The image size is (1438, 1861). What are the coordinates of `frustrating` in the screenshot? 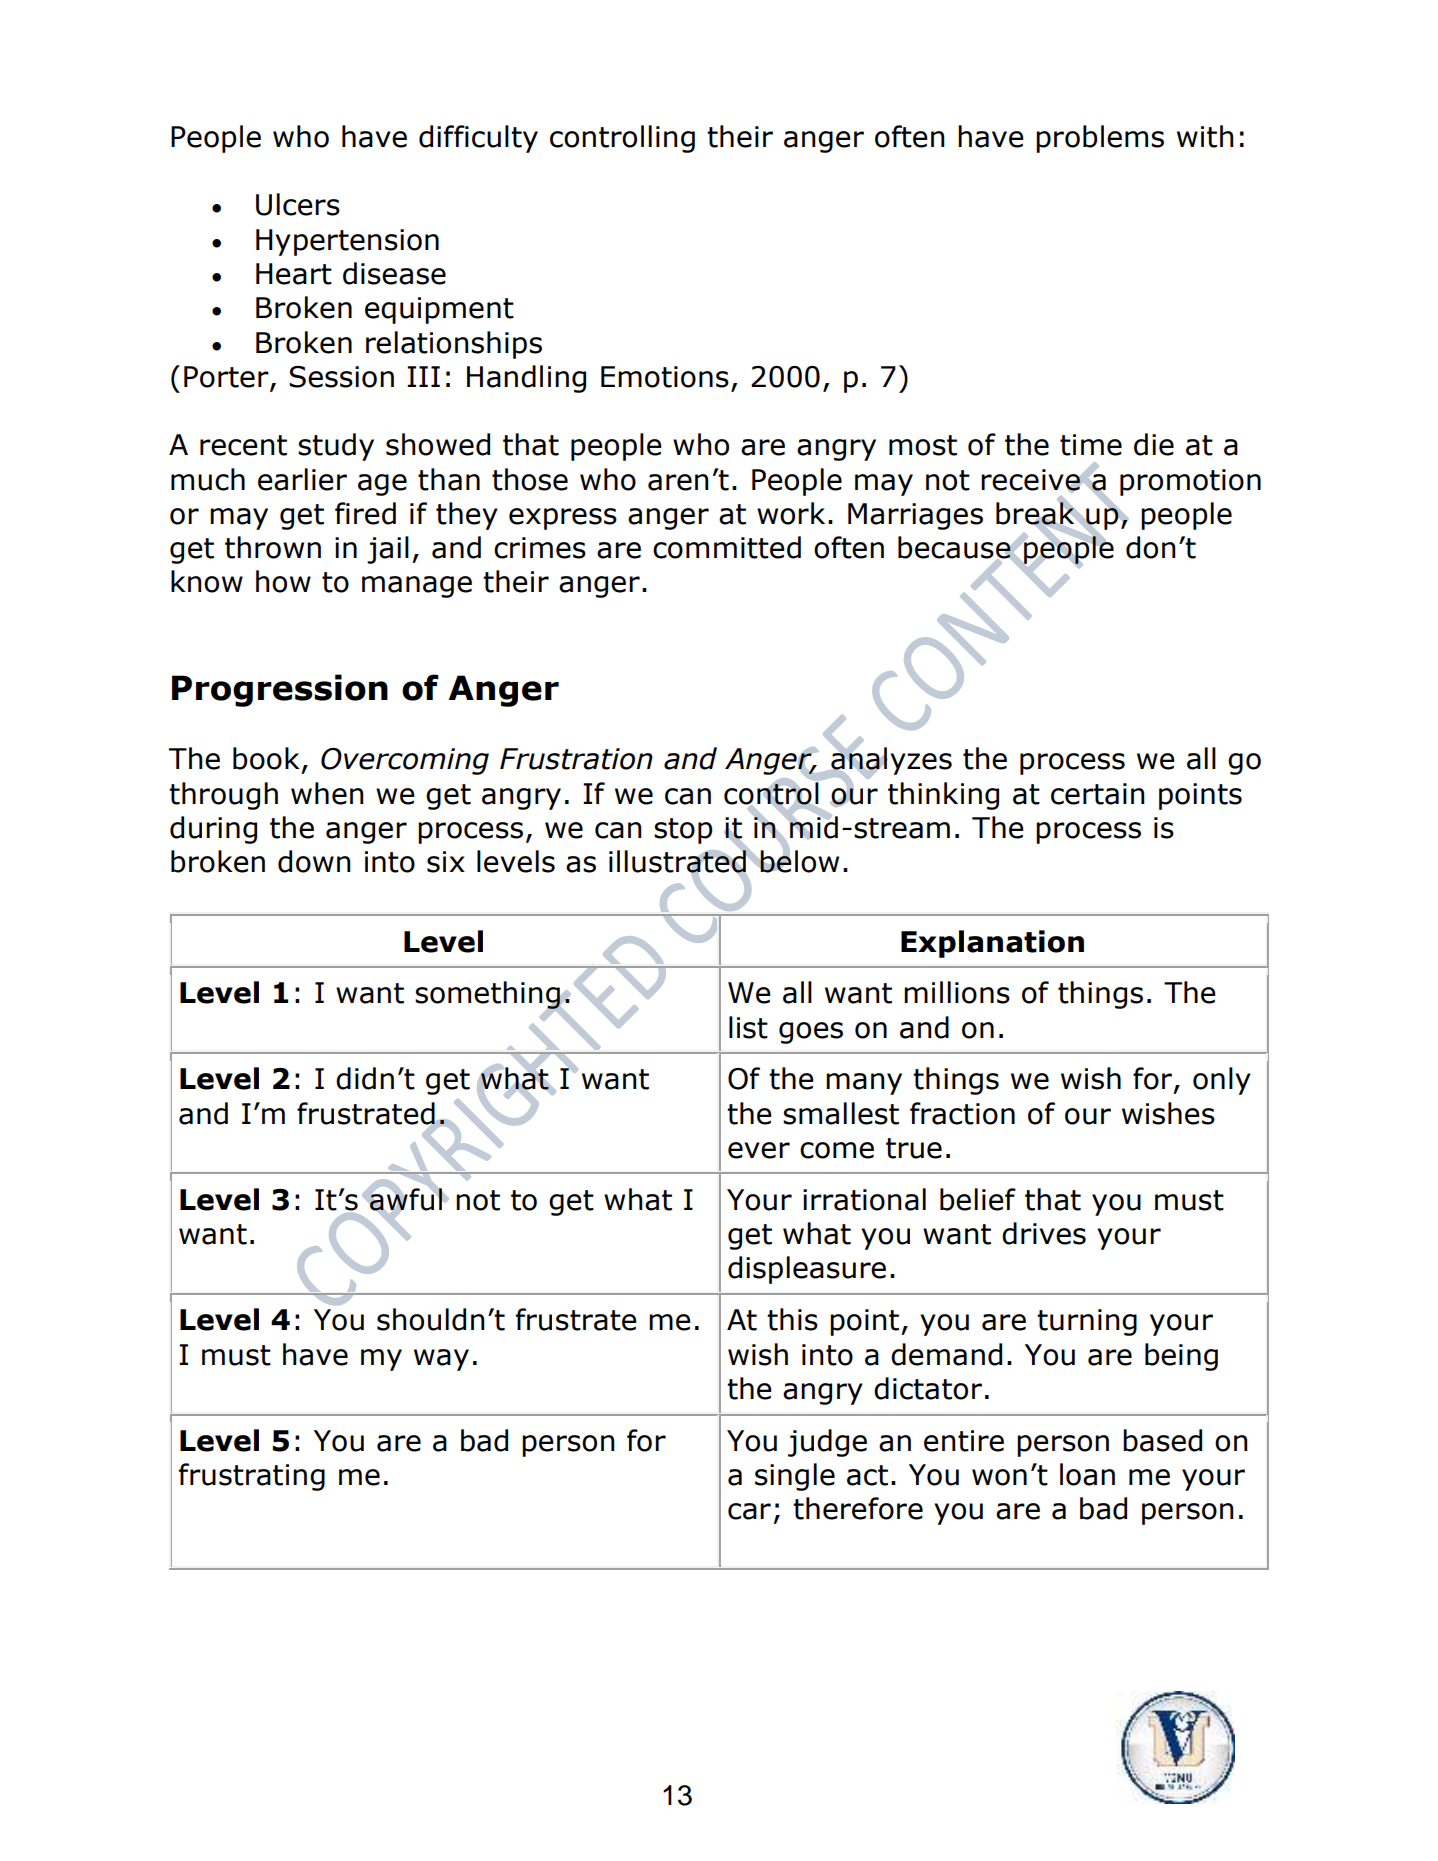 It's located at (252, 1477).
